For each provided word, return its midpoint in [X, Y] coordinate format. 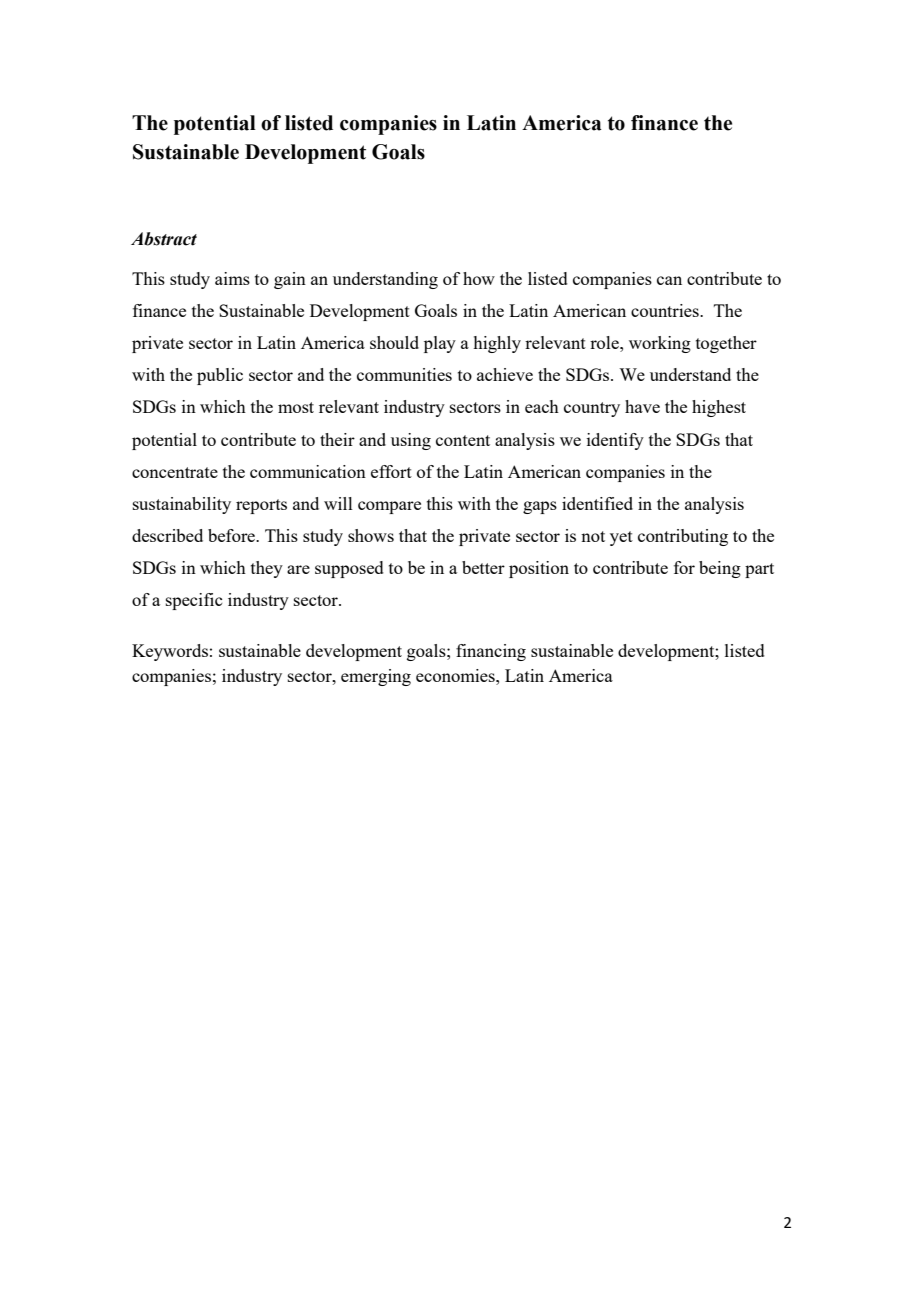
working [660, 344]
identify [615, 441]
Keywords [170, 652]
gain [290, 280]
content [463, 440]
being [720, 569]
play [440, 344]
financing [491, 652]
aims [232, 278]
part [759, 570]
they [267, 569]
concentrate [175, 472]
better [483, 567]
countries [666, 310]
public [220, 376]
